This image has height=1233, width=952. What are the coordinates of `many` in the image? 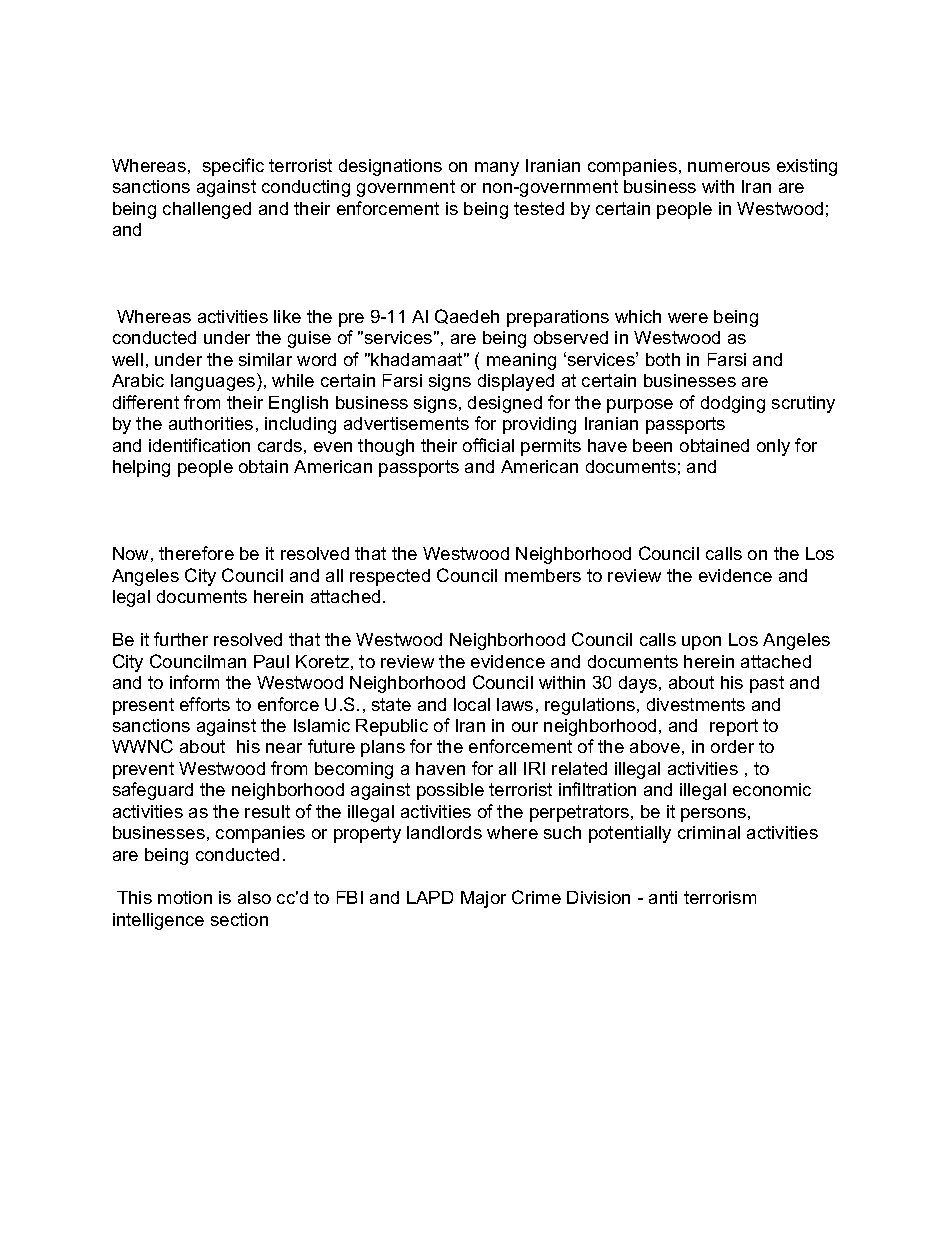 It's located at (497, 169).
